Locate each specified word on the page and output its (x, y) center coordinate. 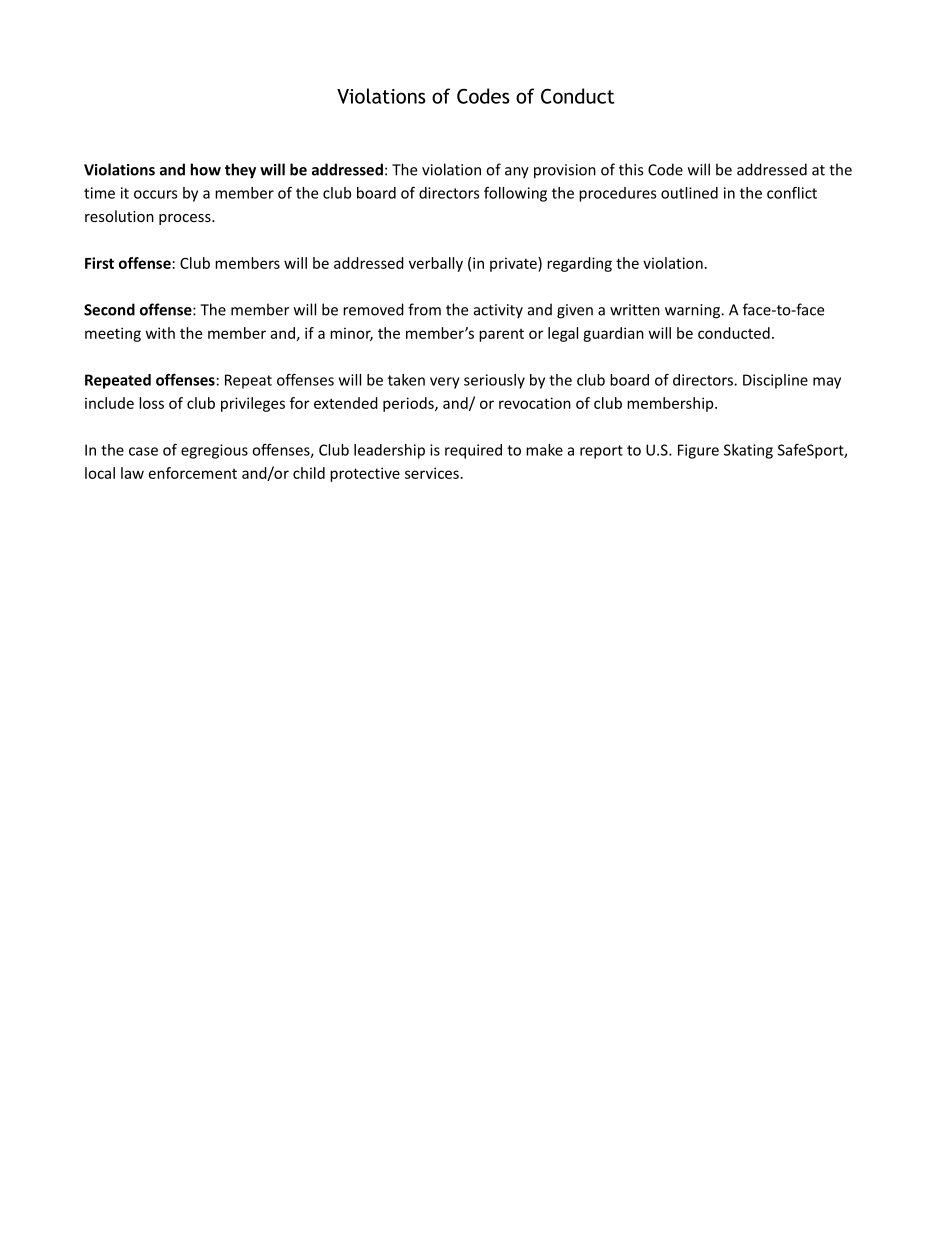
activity (498, 311)
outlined (689, 193)
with (160, 333)
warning (693, 311)
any (517, 173)
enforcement (193, 473)
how (205, 169)
